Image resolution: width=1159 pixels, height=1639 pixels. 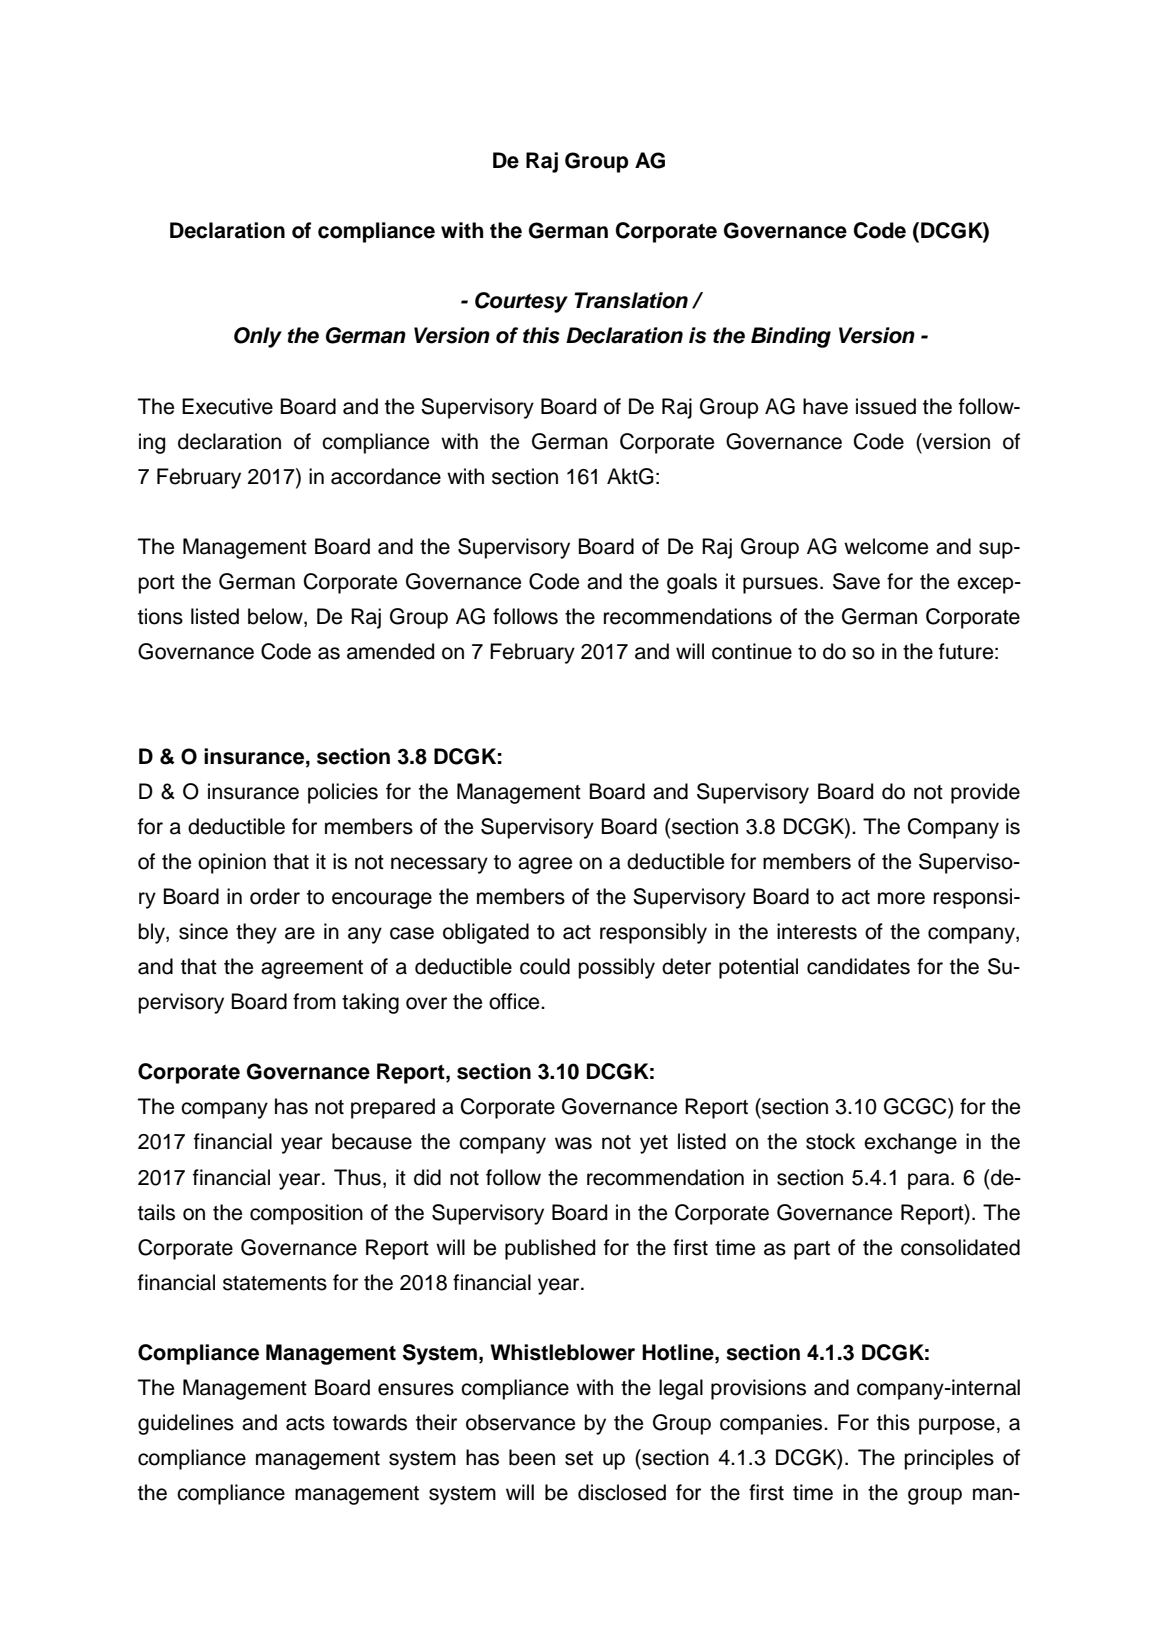 What do you see at coordinates (276, 617) in the screenshot?
I see `below` at bounding box center [276, 617].
